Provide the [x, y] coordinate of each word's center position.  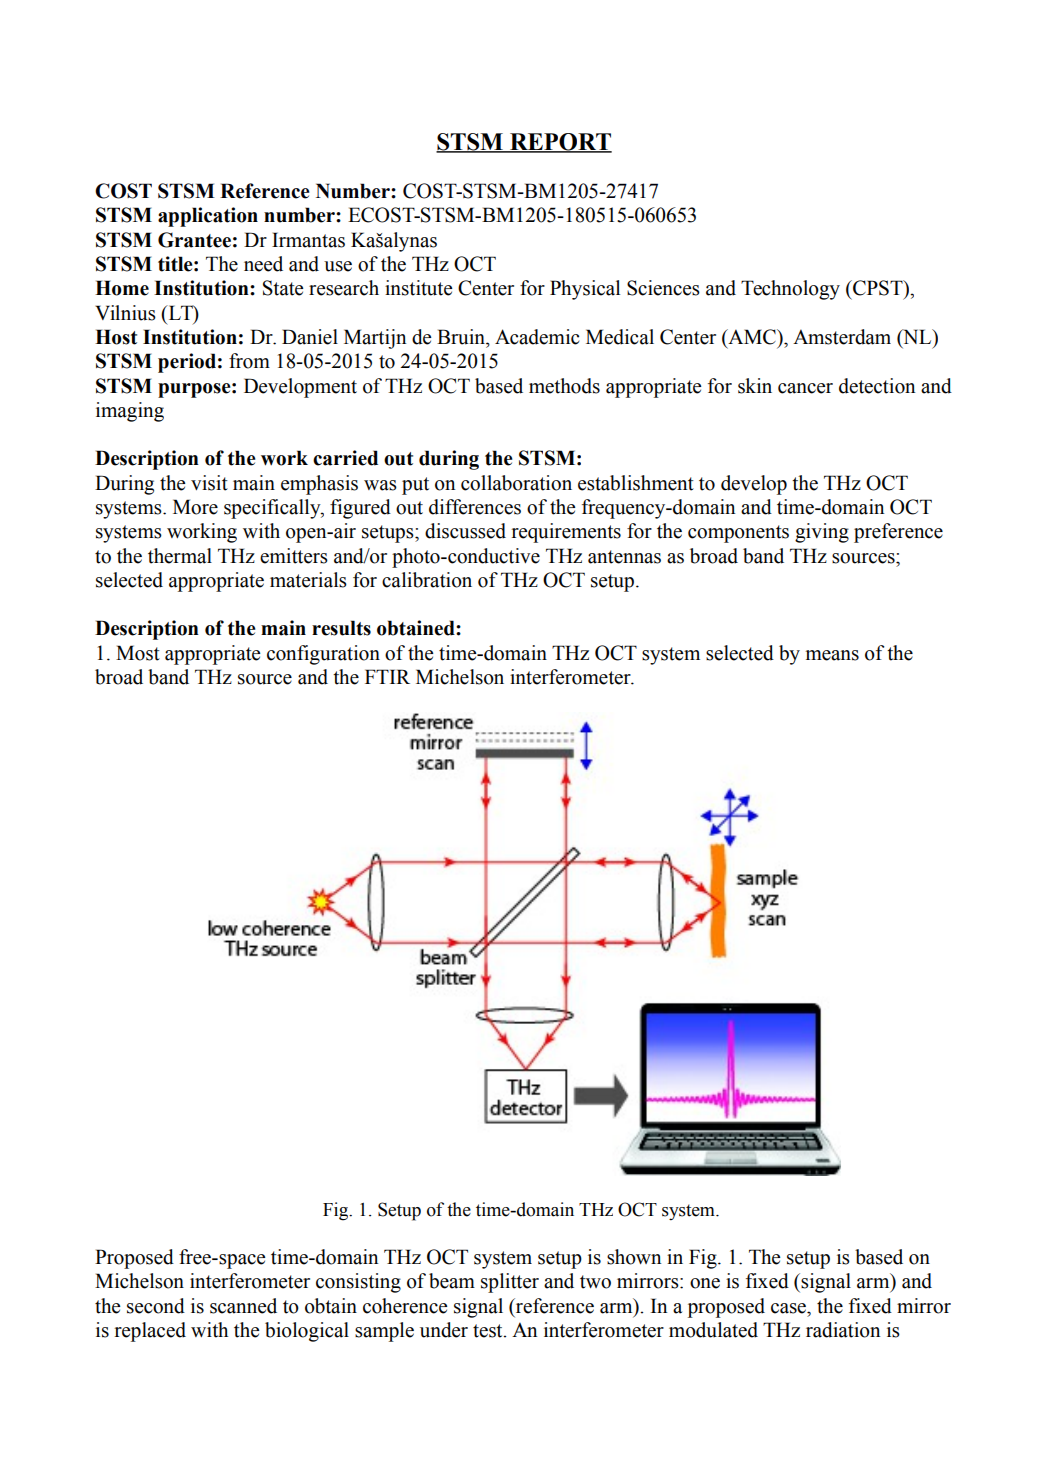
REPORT [560, 143]
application [208, 217]
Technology [790, 290]
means [832, 655]
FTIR [387, 676]
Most [138, 653]
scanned [243, 1306]
